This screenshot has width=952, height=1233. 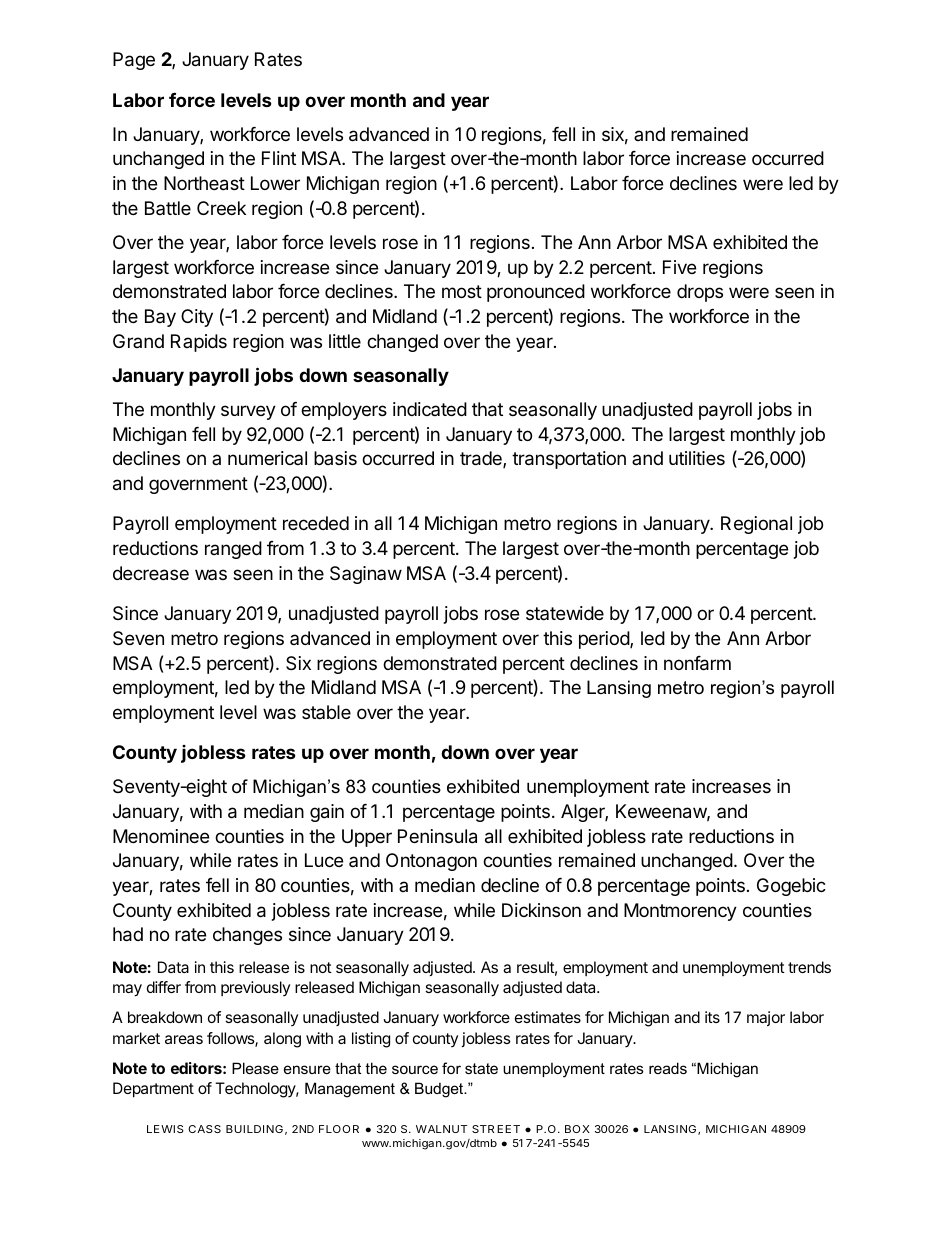 What do you see at coordinates (668, 1068) in the screenshot?
I see `reads` at bounding box center [668, 1068].
